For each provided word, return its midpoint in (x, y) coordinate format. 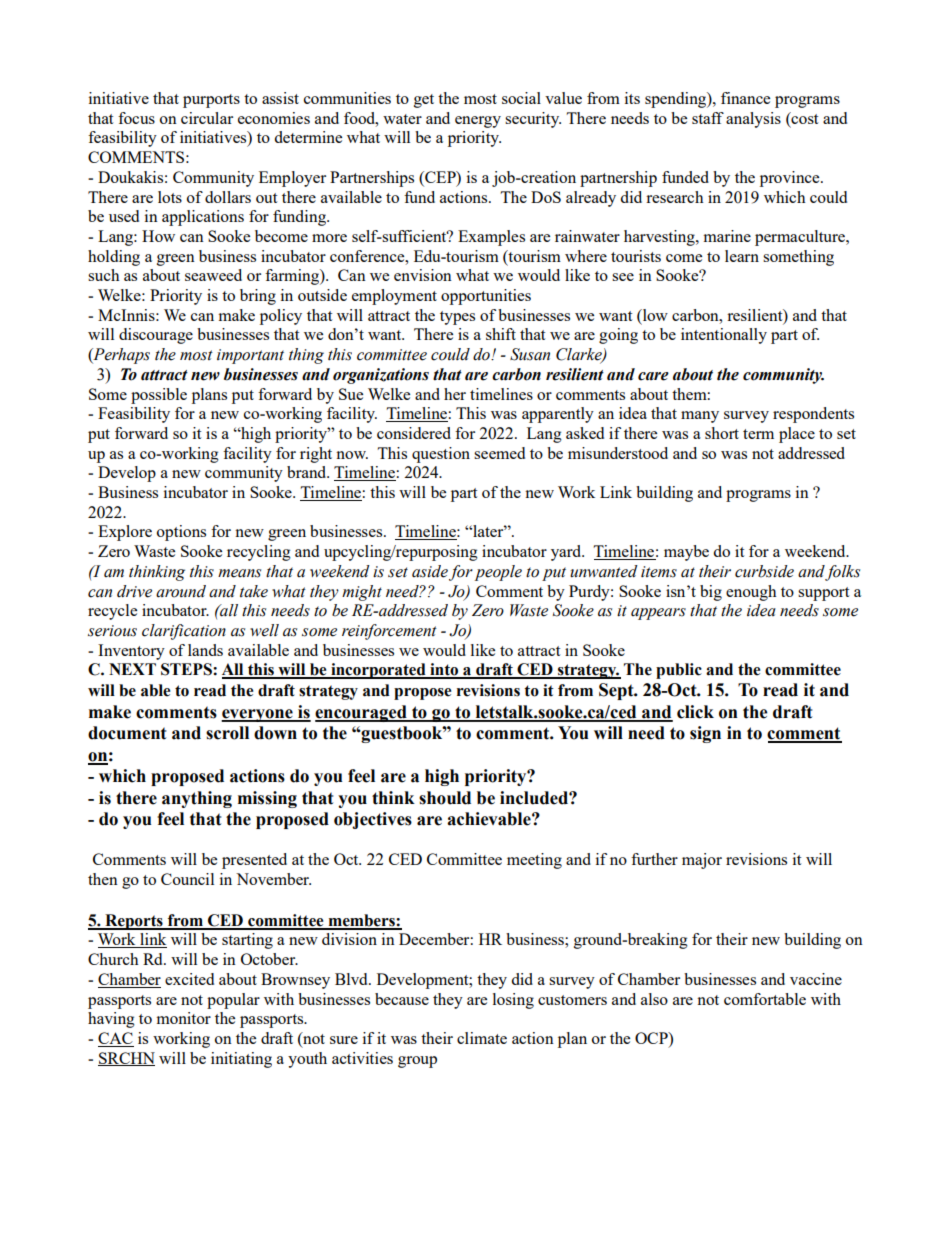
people (498, 573)
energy (478, 122)
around (181, 591)
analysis (753, 120)
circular (207, 118)
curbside (764, 571)
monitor (184, 1018)
